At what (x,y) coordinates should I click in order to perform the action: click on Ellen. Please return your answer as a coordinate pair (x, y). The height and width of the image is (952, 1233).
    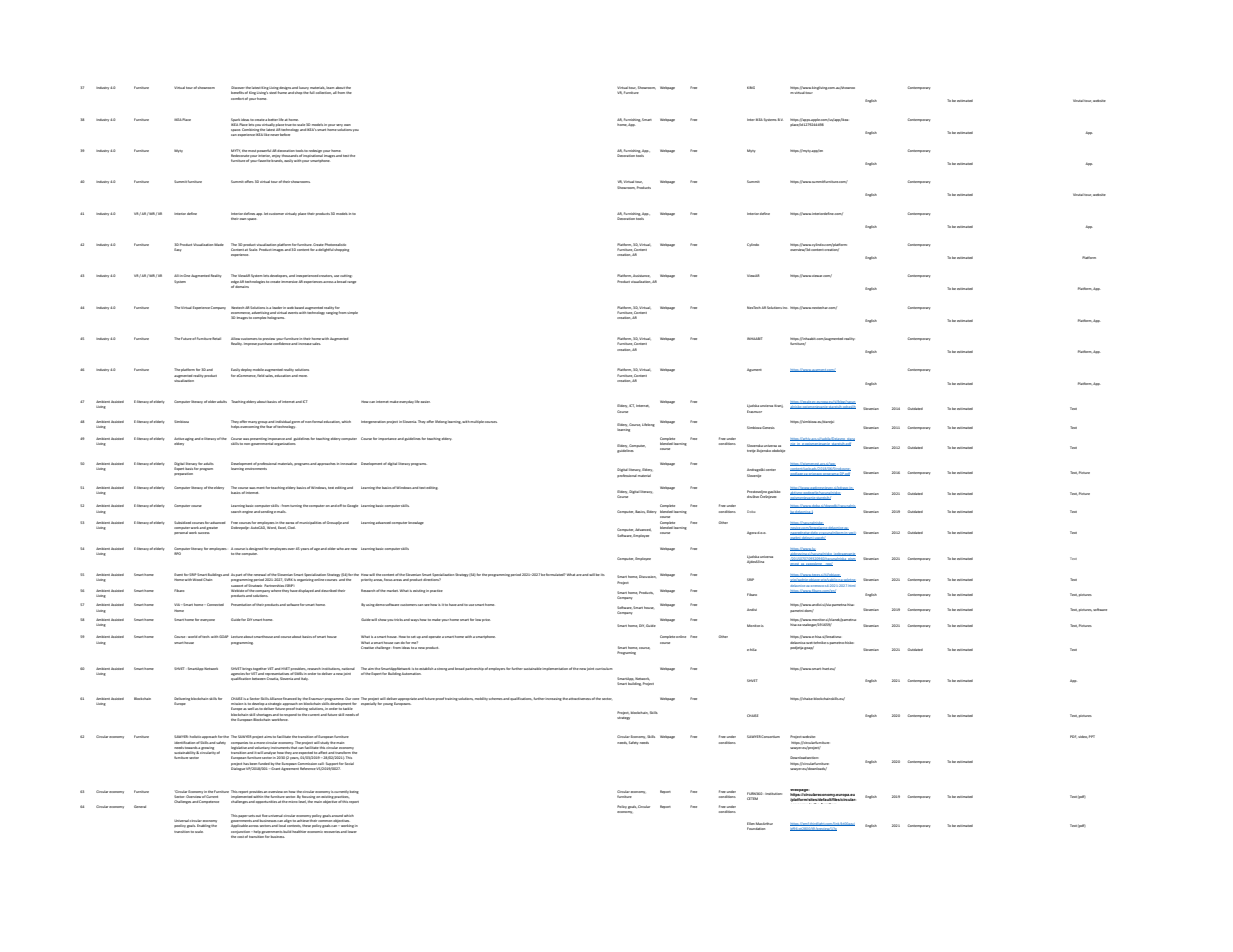
    Looking at the image, I should click on (751, 823).
